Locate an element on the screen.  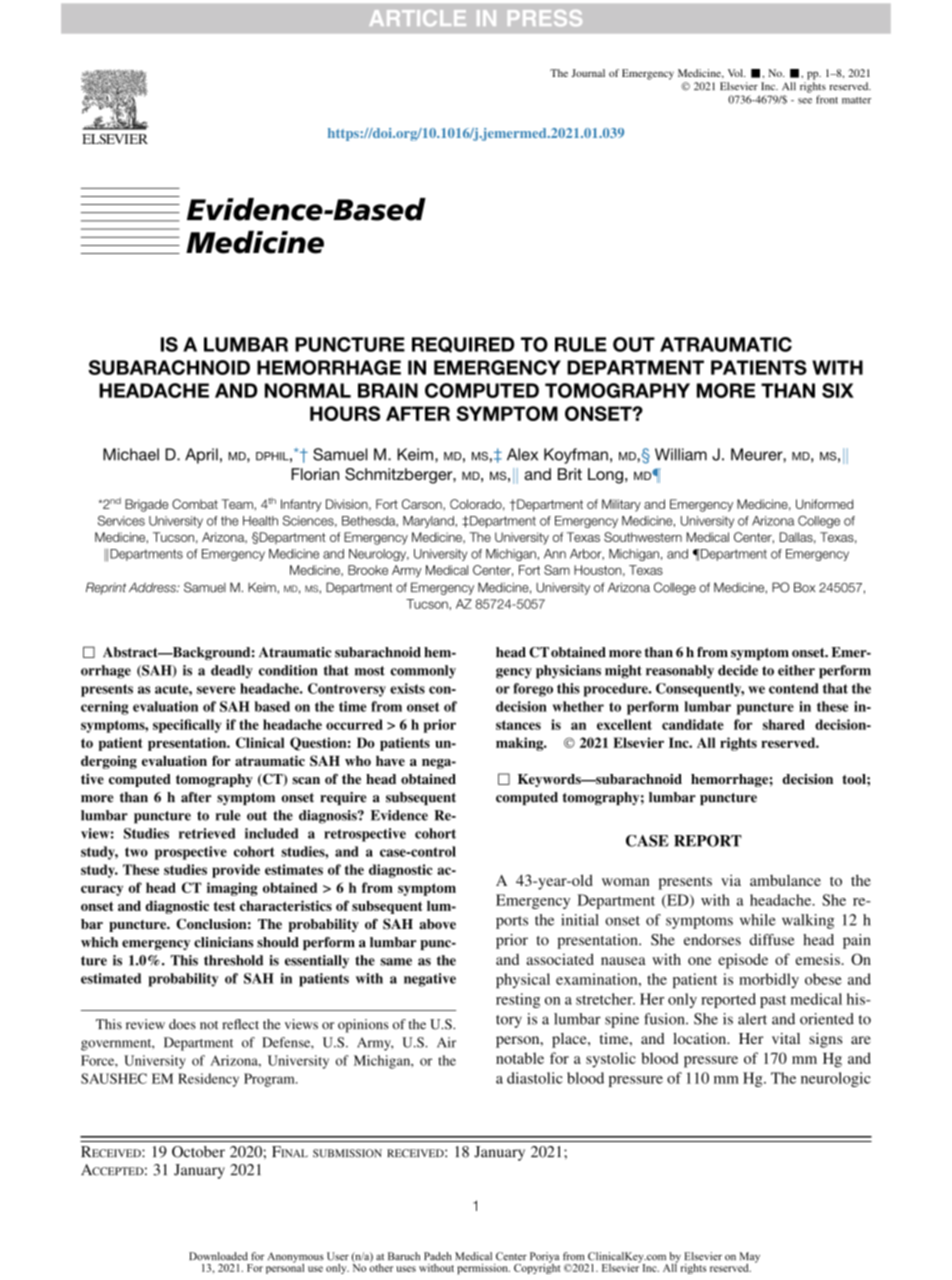
April is located at coordinates (201, 456).
